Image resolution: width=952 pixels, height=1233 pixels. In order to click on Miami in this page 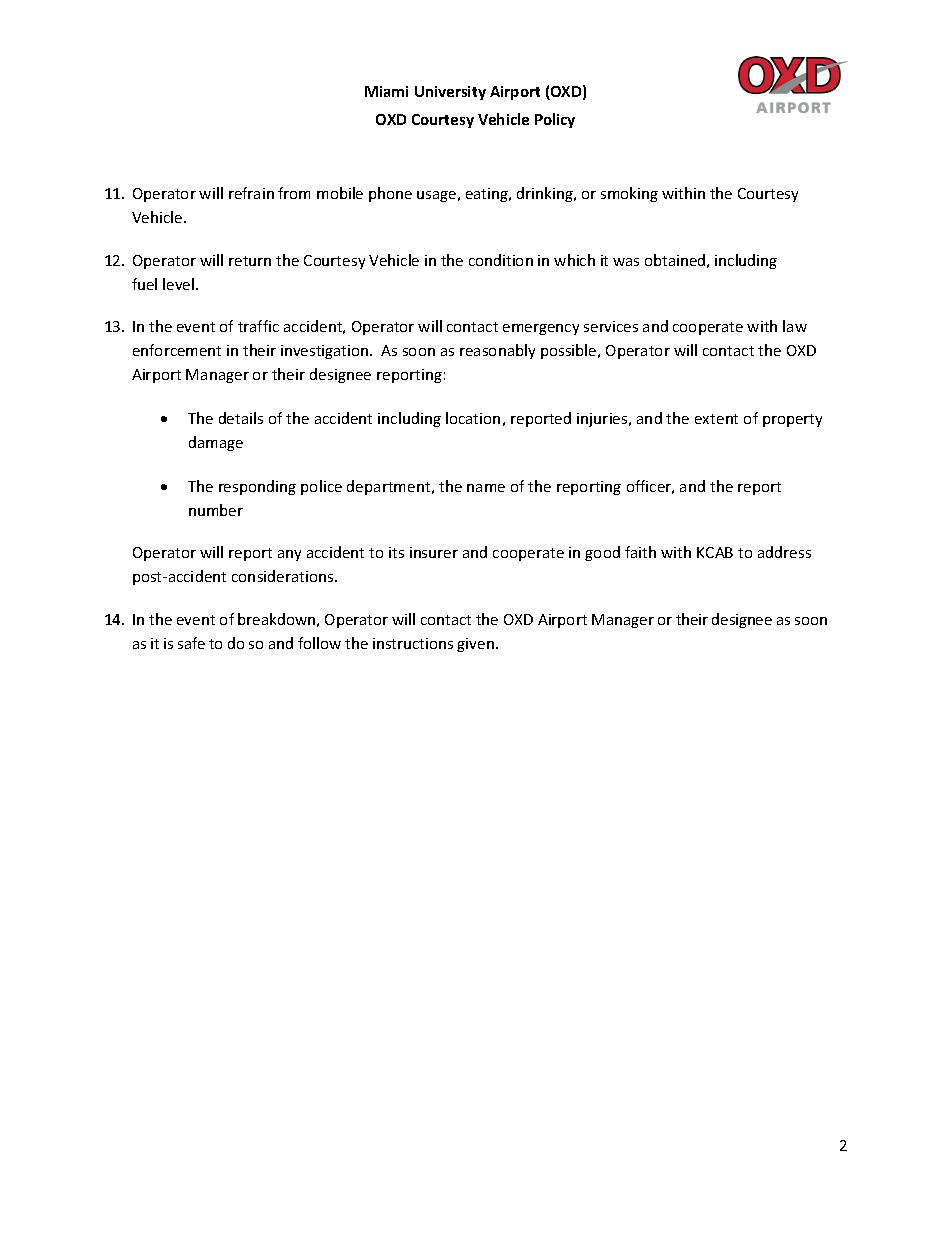, I will do `click(386, 91)`.
